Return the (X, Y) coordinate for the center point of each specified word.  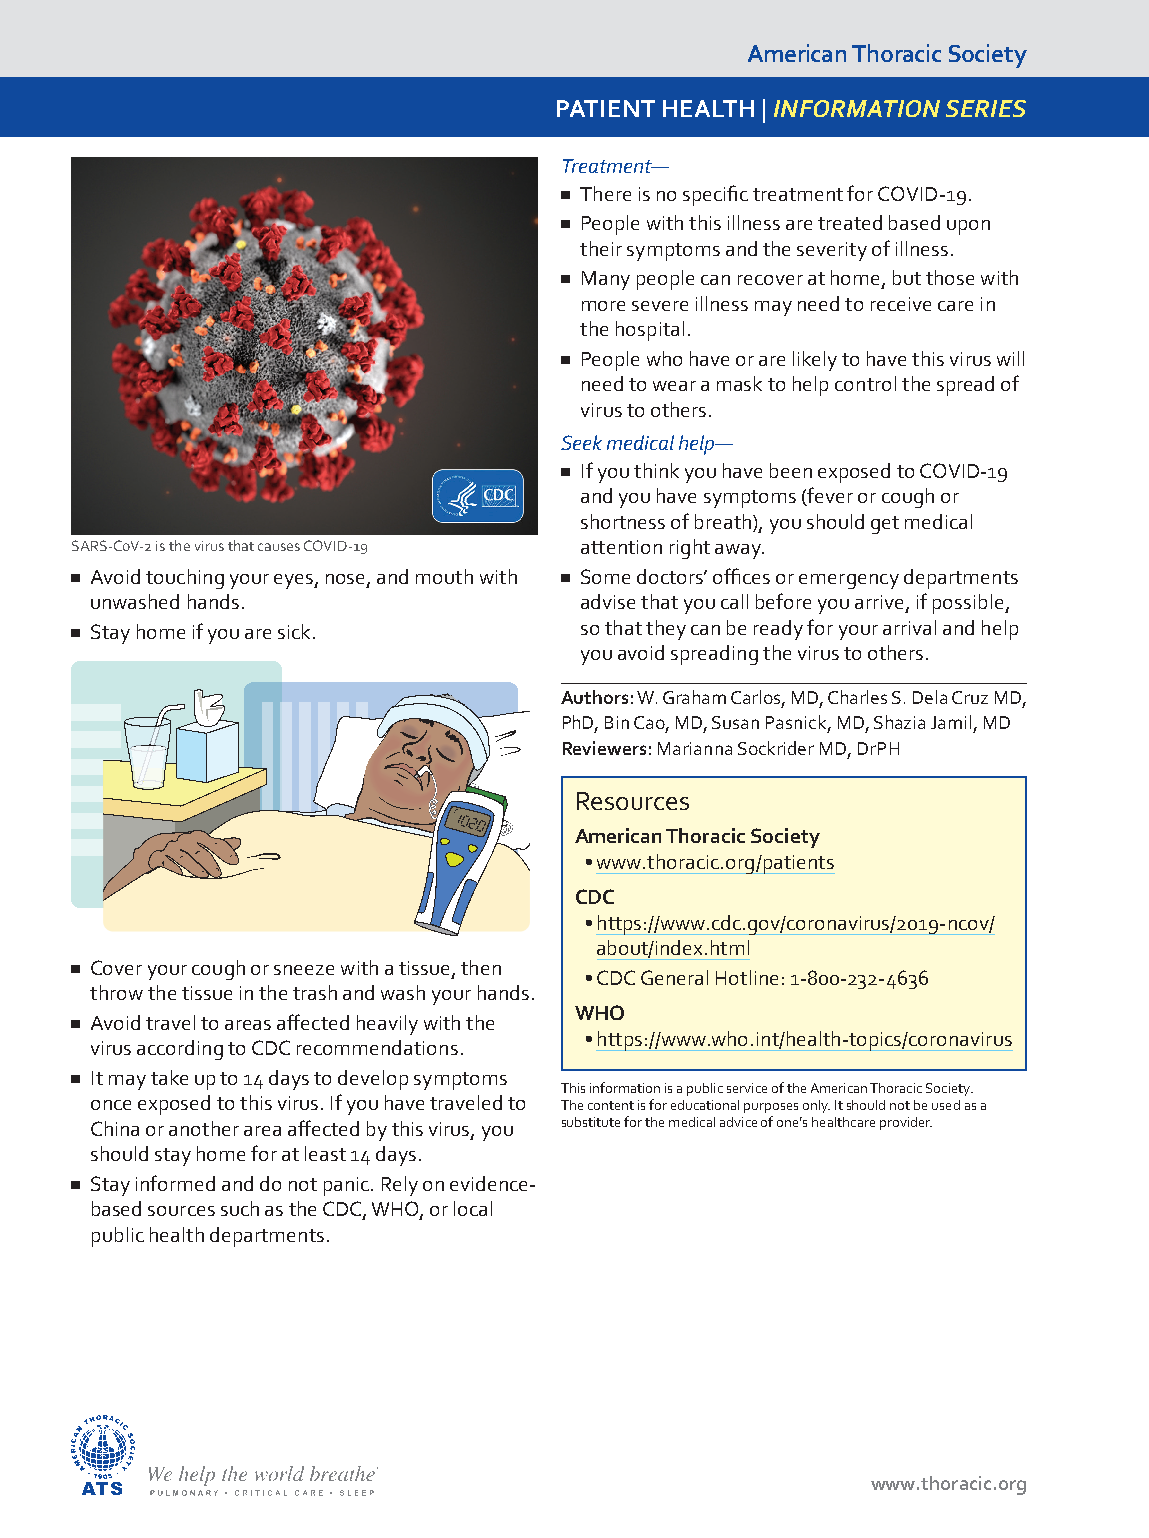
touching (185, 579)
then (481, 967)
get (885, 525)
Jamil (951, 722)
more (603, 306)
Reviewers (604, 748)
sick (294, 631)
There (605, 193)
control (865, 383)
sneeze (304, 970)
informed (175, 1183)
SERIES (986, 108)
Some (605, 576)
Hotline (747, 977)
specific (715, 195)
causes (279, 547)
